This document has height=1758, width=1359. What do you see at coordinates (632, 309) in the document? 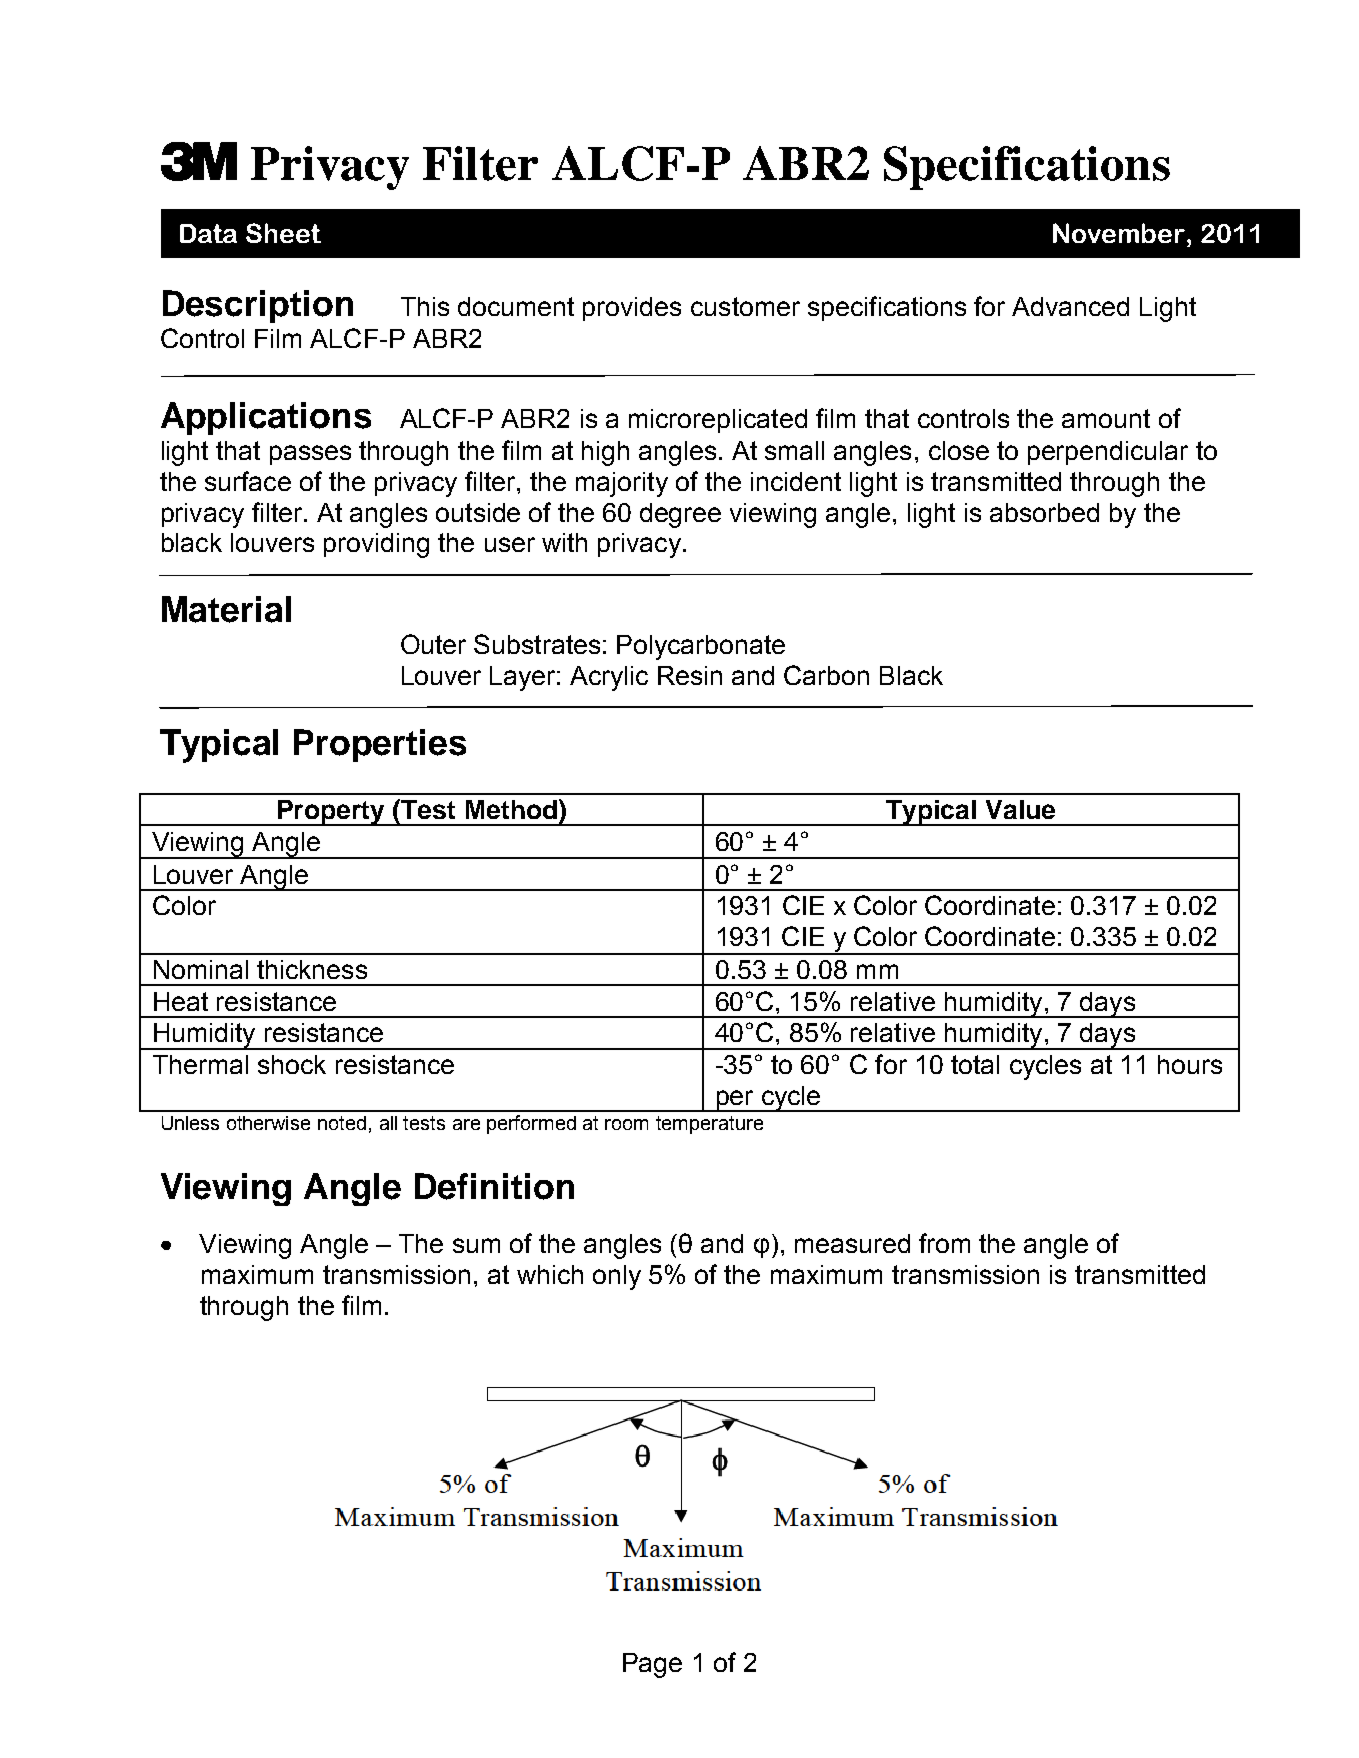
I see `provides` at bounding box center [632, 309].
